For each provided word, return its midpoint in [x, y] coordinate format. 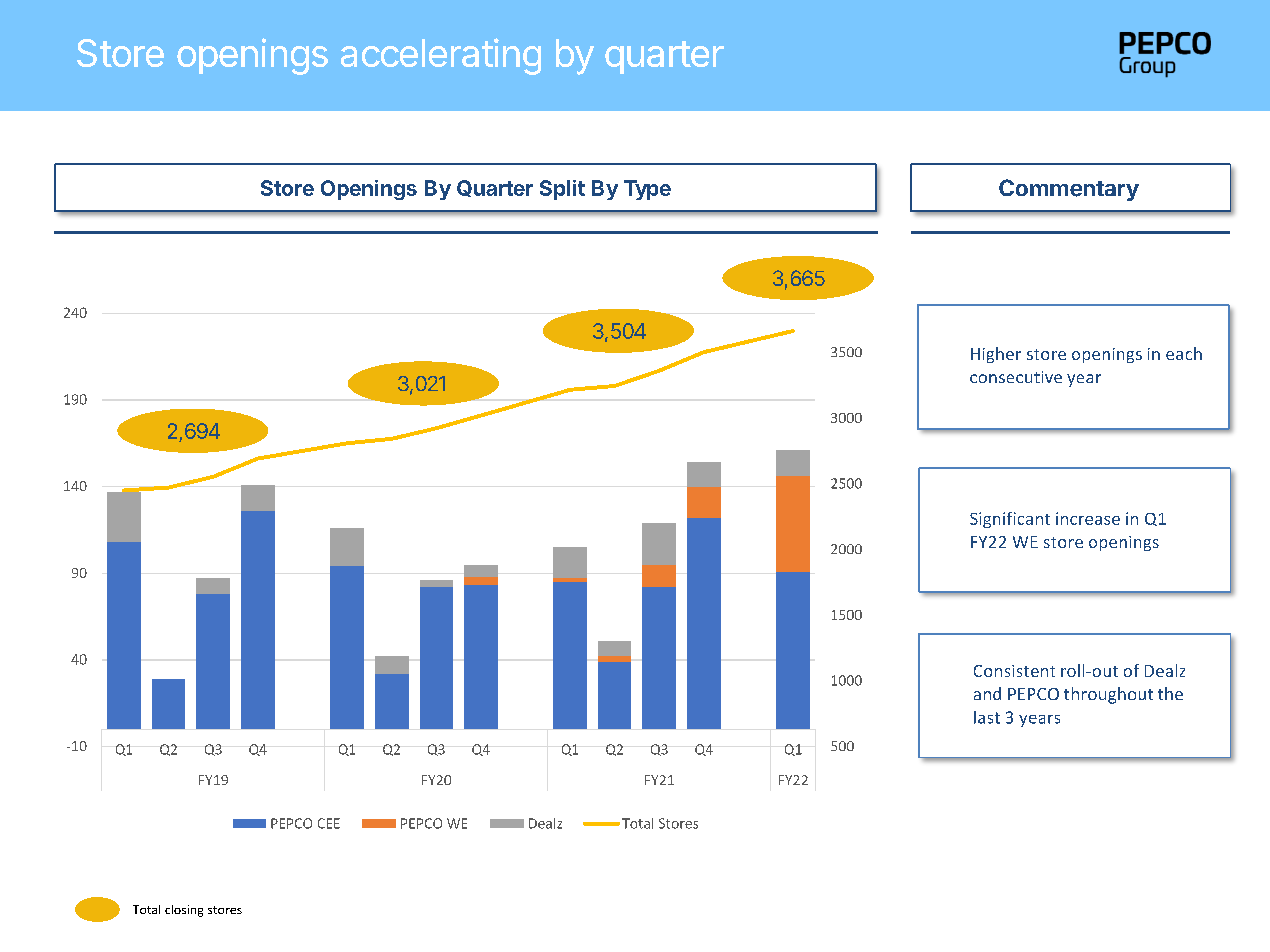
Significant [1010, 520]
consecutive [1016, 377]
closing [184, 911]
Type [647, 190]
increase [1088, 518]
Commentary [1069, 190]
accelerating [441, 56]
